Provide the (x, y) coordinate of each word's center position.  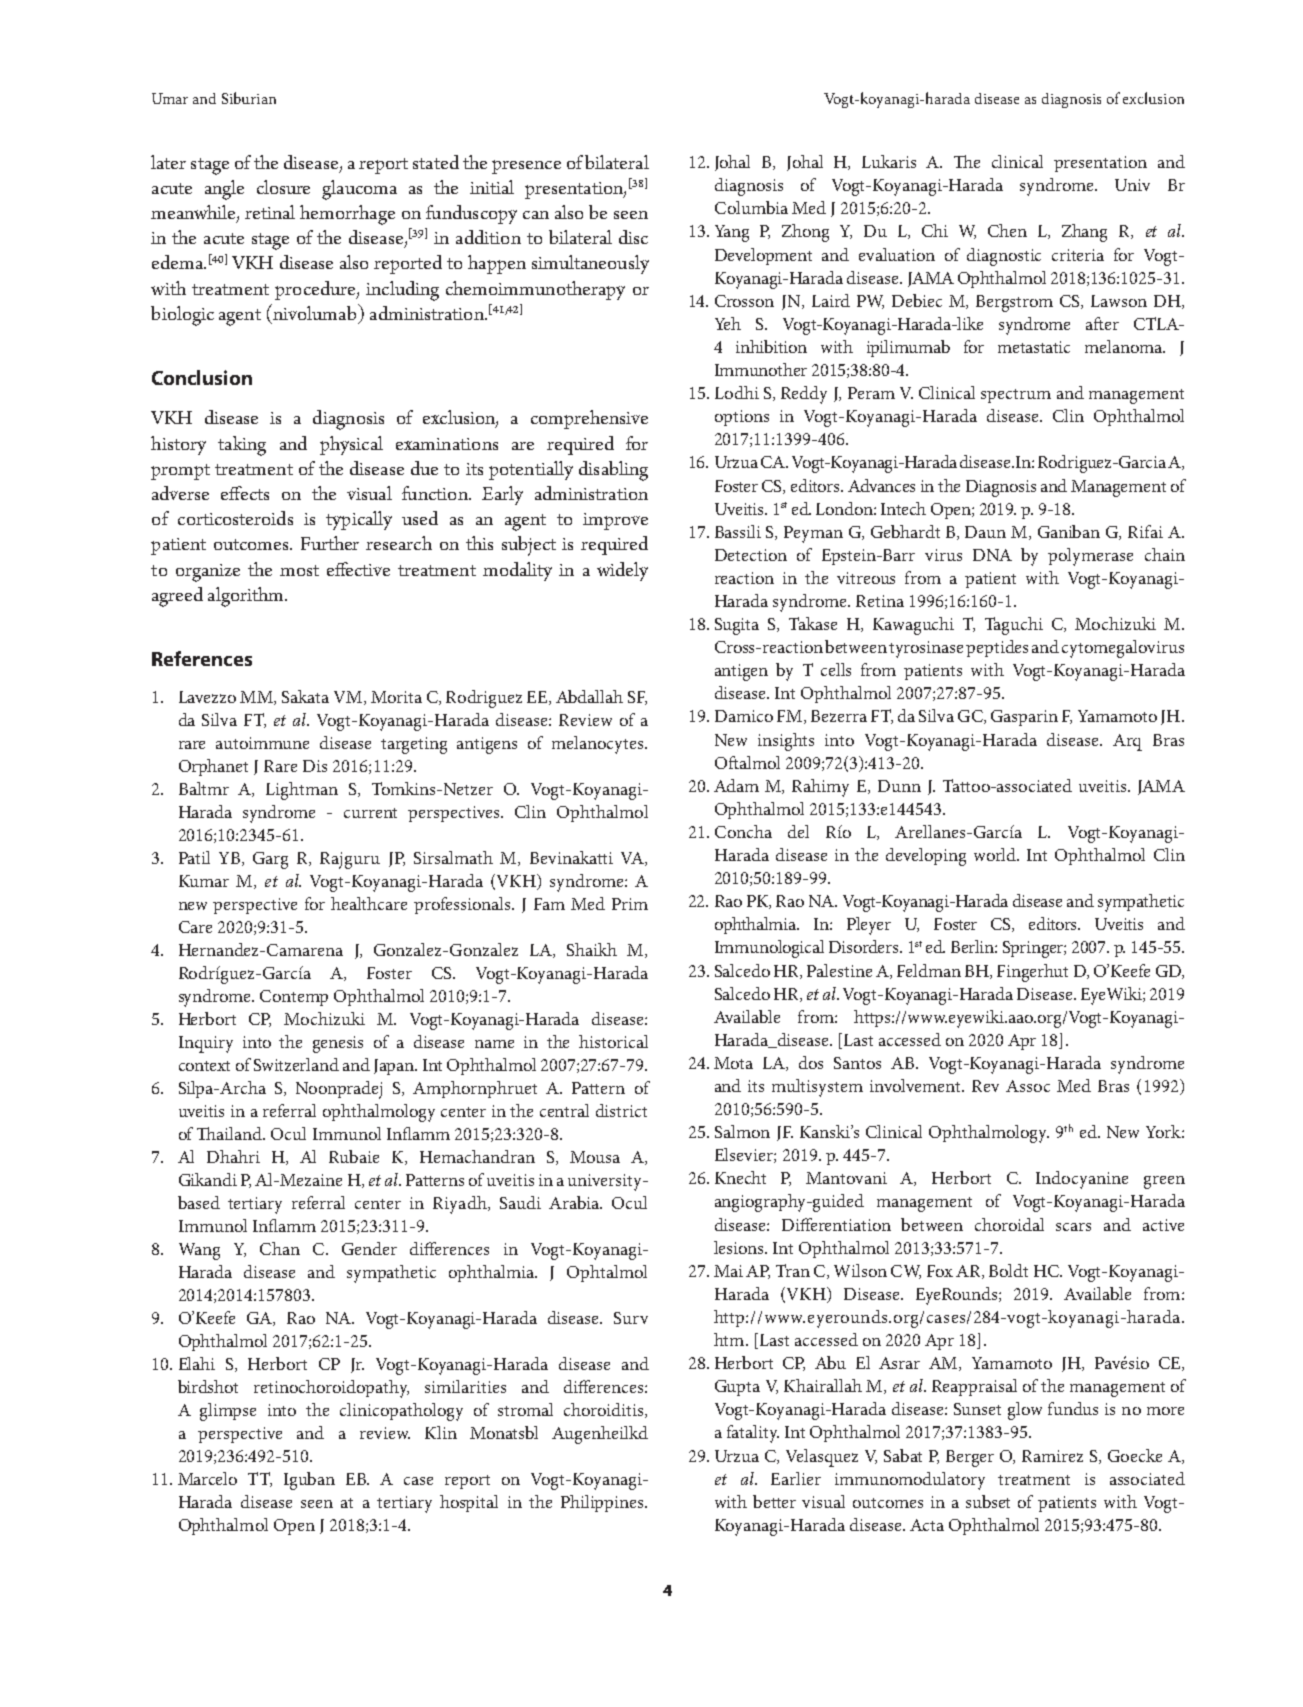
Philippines (603, 1503)
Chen (1007, 230)
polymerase (1090, 557)
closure (283, 187)
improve (615, 521)
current (370, 813)
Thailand (231, 1133)
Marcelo (207, 1478)
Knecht (740, 1177)
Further (330, 543)
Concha (743, 831)
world (996, 854)
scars (1073, 1227)
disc (633, 237)
